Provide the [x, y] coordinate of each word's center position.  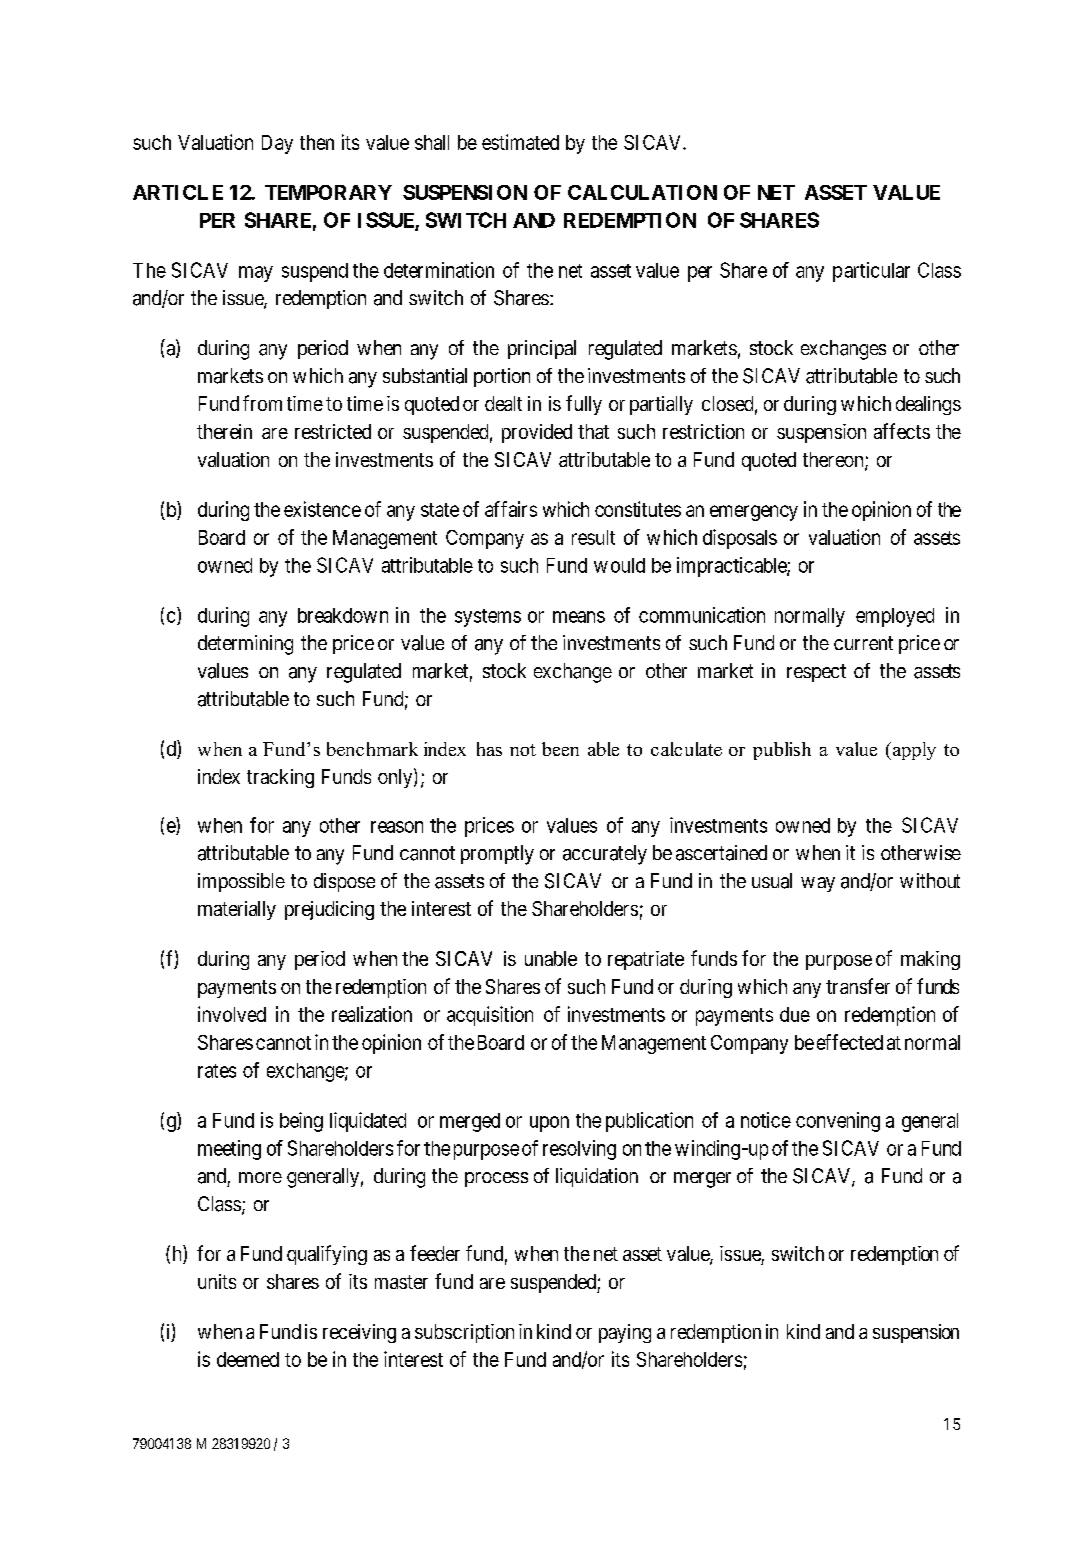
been [560, 749]
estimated [520, 142]
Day [277, 144]
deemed [248, 1359]
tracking [280, 778]
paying [625, 1333]
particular [871, 272]
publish [782, 751]
